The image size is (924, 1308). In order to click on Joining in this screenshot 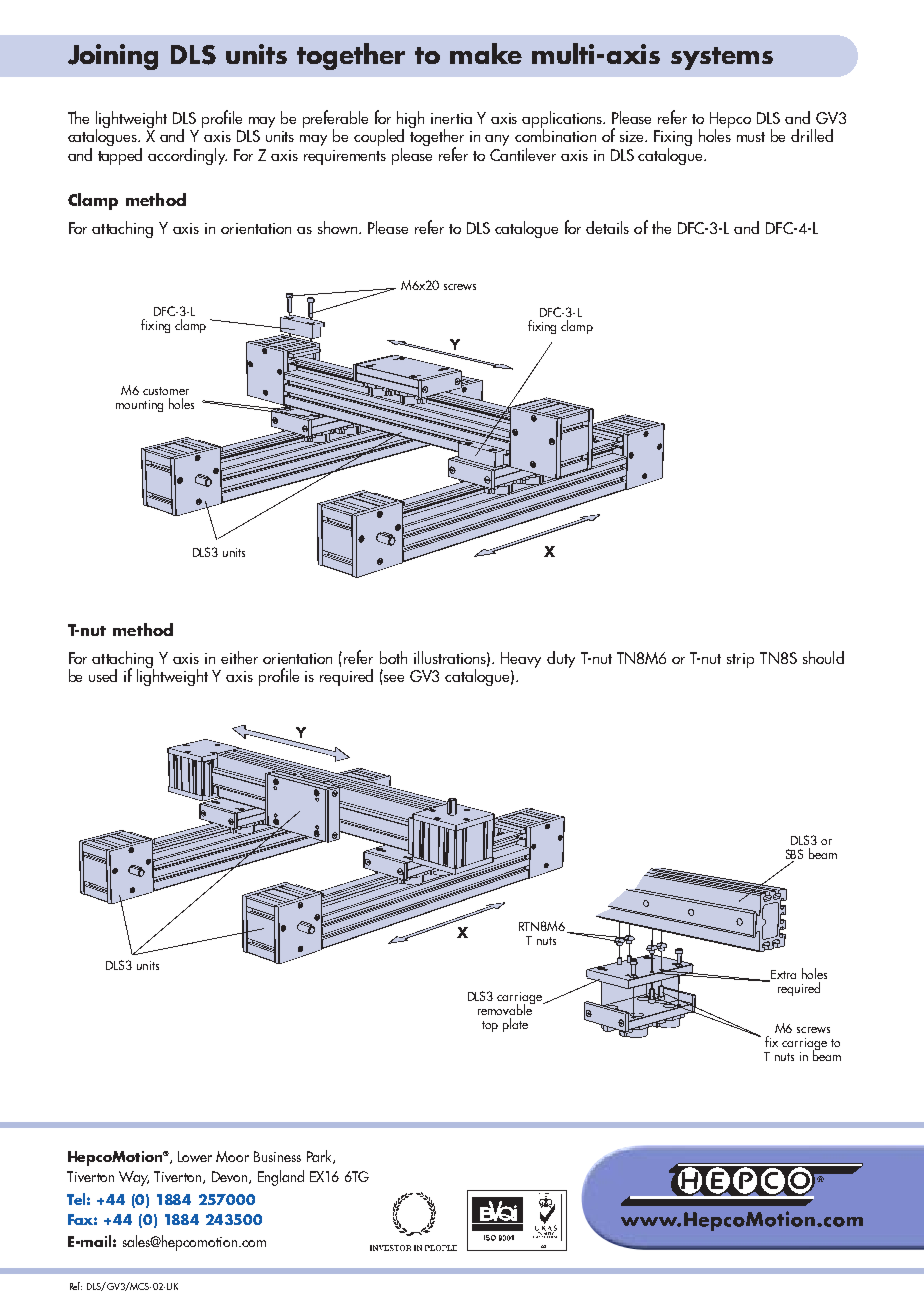, I will do `click(113, 57)`.
